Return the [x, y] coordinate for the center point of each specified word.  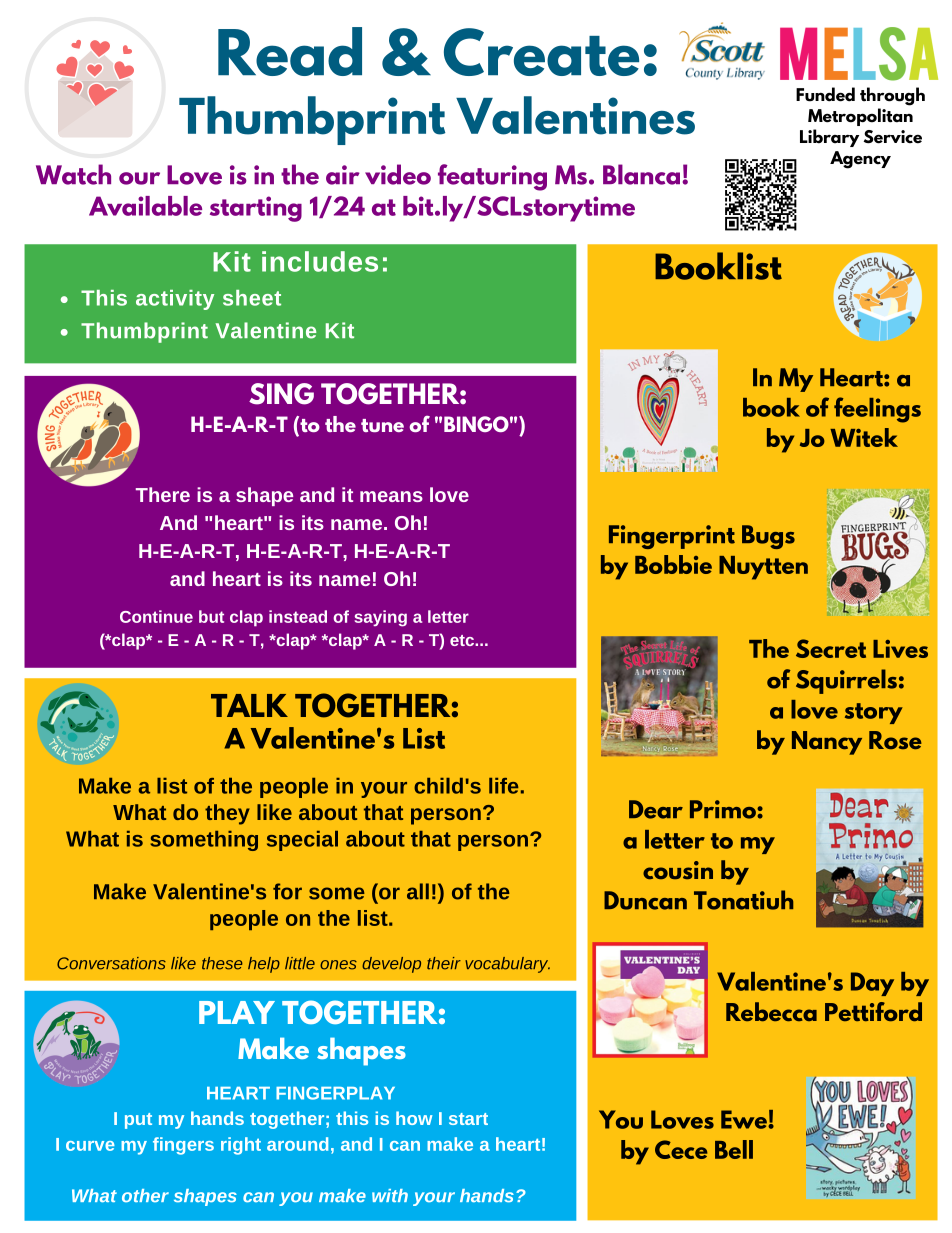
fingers [183, 1146]
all [418, 891]
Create [541, 52]
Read [290, 51]
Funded [825, 94]
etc [463, 640]
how [414, 1118]
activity [175, 300]
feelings [877, 410]
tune [382, 425]
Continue [156, 616]
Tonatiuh [743, 900]
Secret [831, 648]
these [222, 963]
